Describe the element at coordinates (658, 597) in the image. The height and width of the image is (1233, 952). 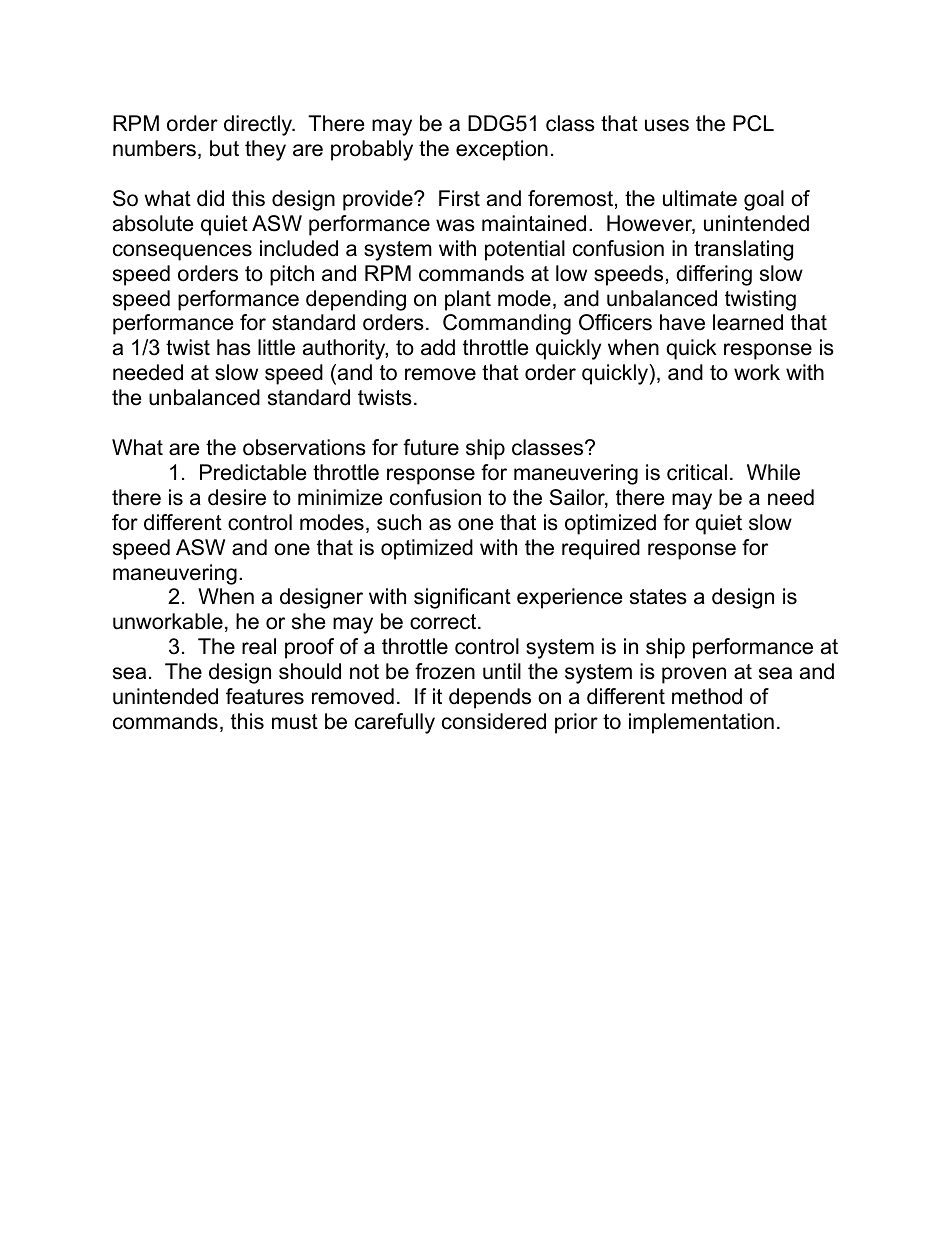
I see `states` at that location.
